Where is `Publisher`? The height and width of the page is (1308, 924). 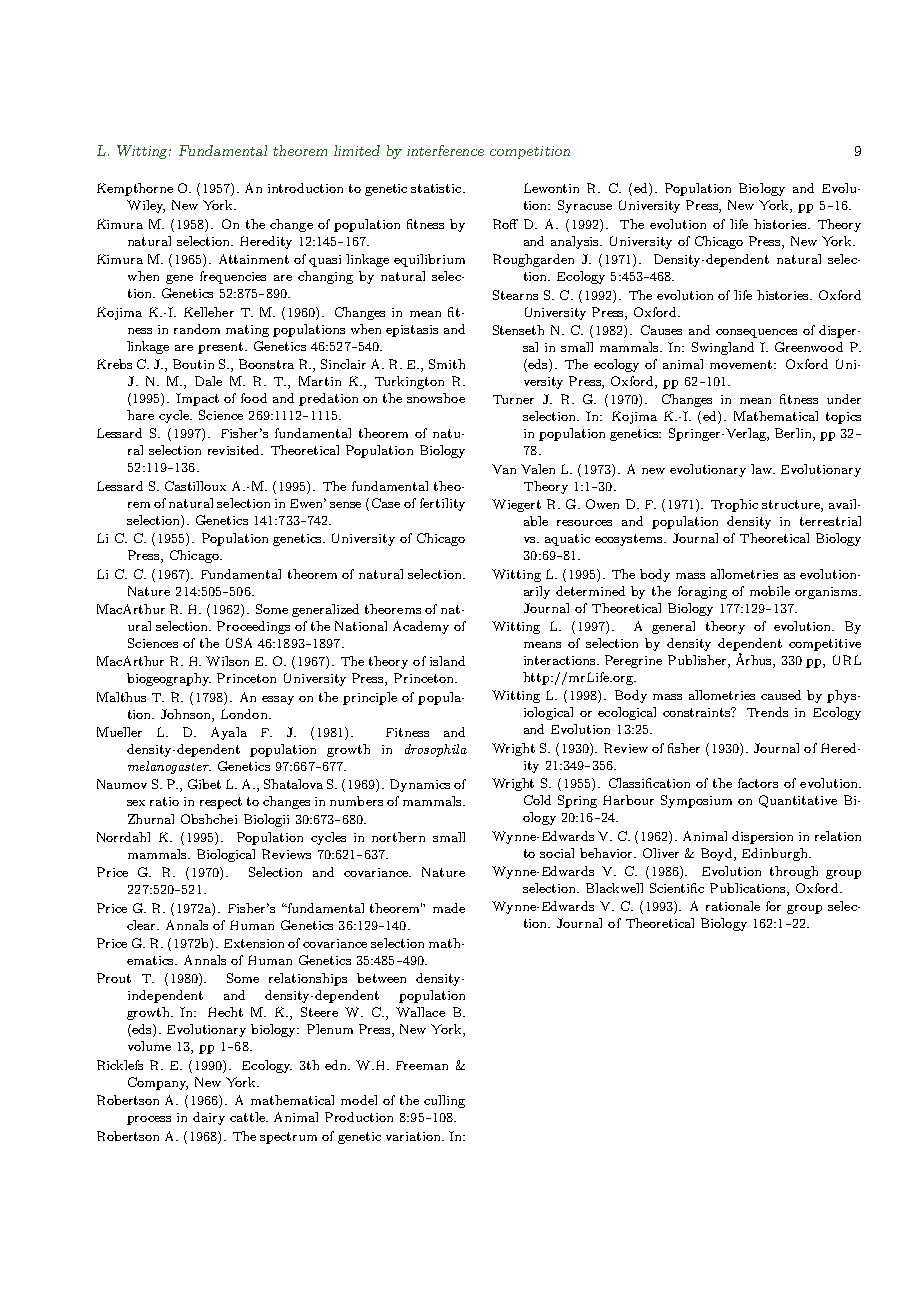 Publisher is located at coordinates (698, 661).
